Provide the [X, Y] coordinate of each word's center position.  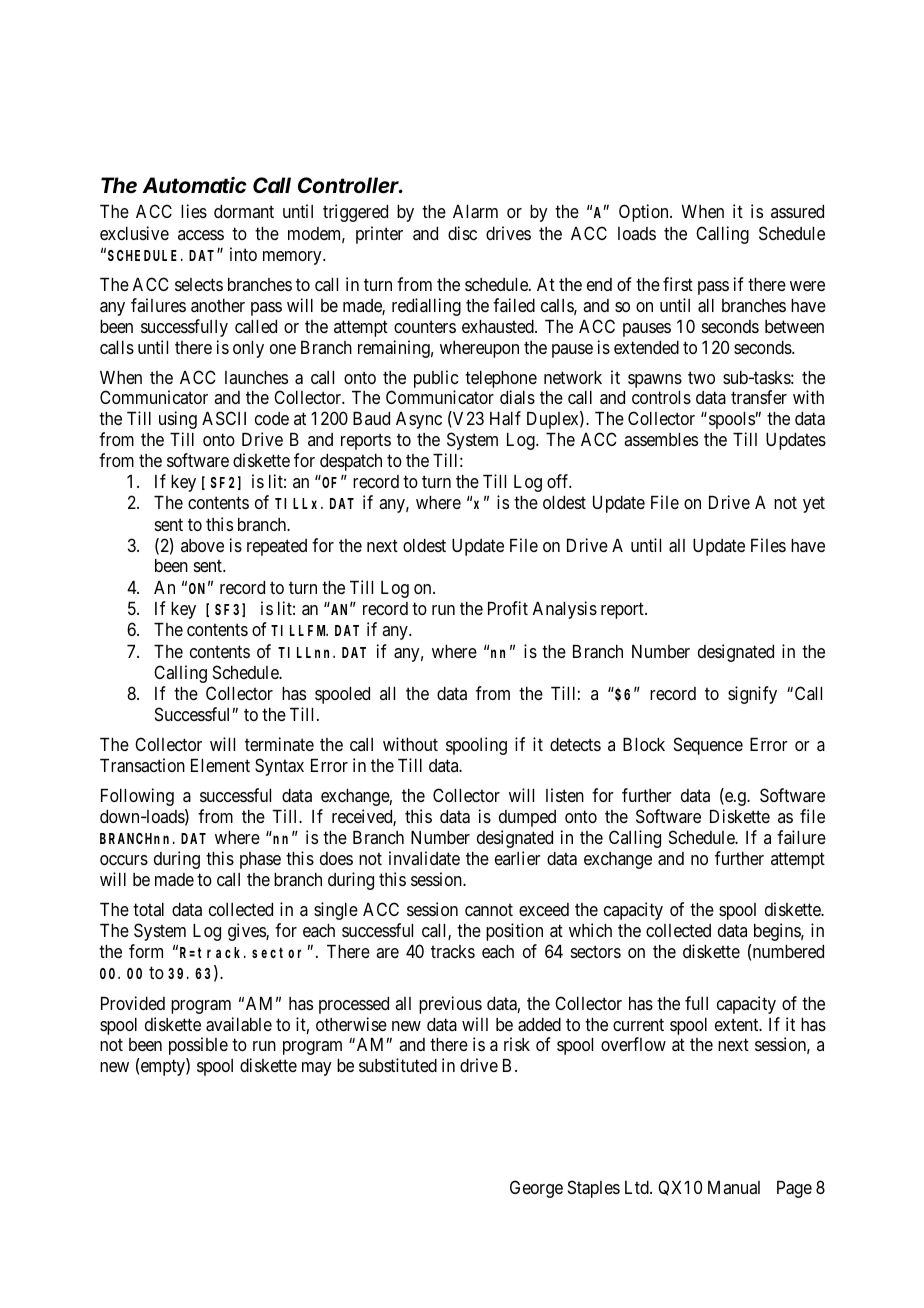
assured [797, 211]
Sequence [708, 746]
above [202, 545]
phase [260, 860]
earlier [518, 858]
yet [814, 505]
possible [198, 1046]
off [559, 481]
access [201, 235]
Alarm [475, 212]
